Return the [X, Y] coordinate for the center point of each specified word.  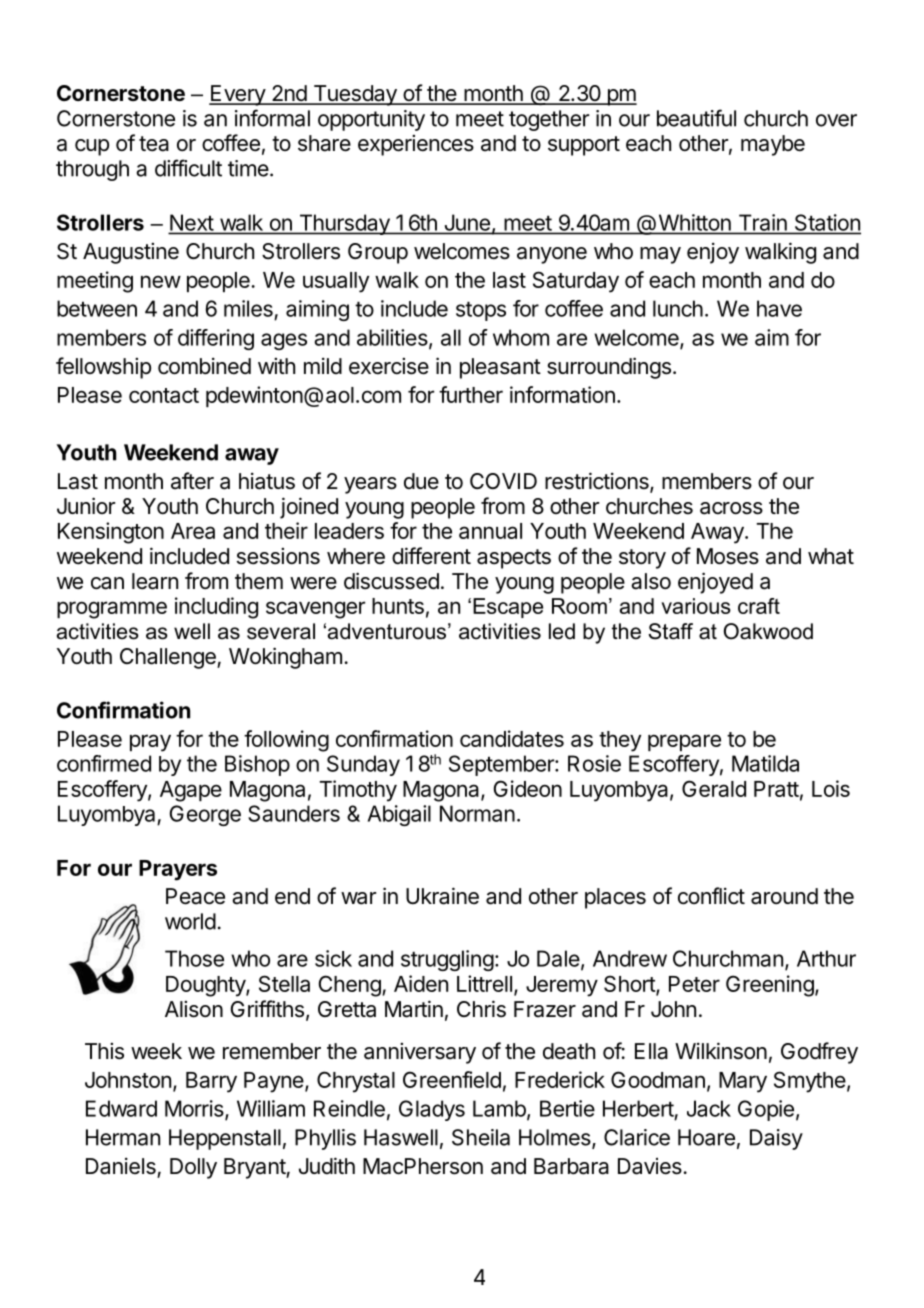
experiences [416, 145]
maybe [773, 145]
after [192, 481]
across [731, 508]
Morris [195, 1109]
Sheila [481, 1137]
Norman [477, 813]
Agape [191, 791]
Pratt [776, 789]
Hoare [706, 1137]
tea [154, 144]
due [421, 481]
